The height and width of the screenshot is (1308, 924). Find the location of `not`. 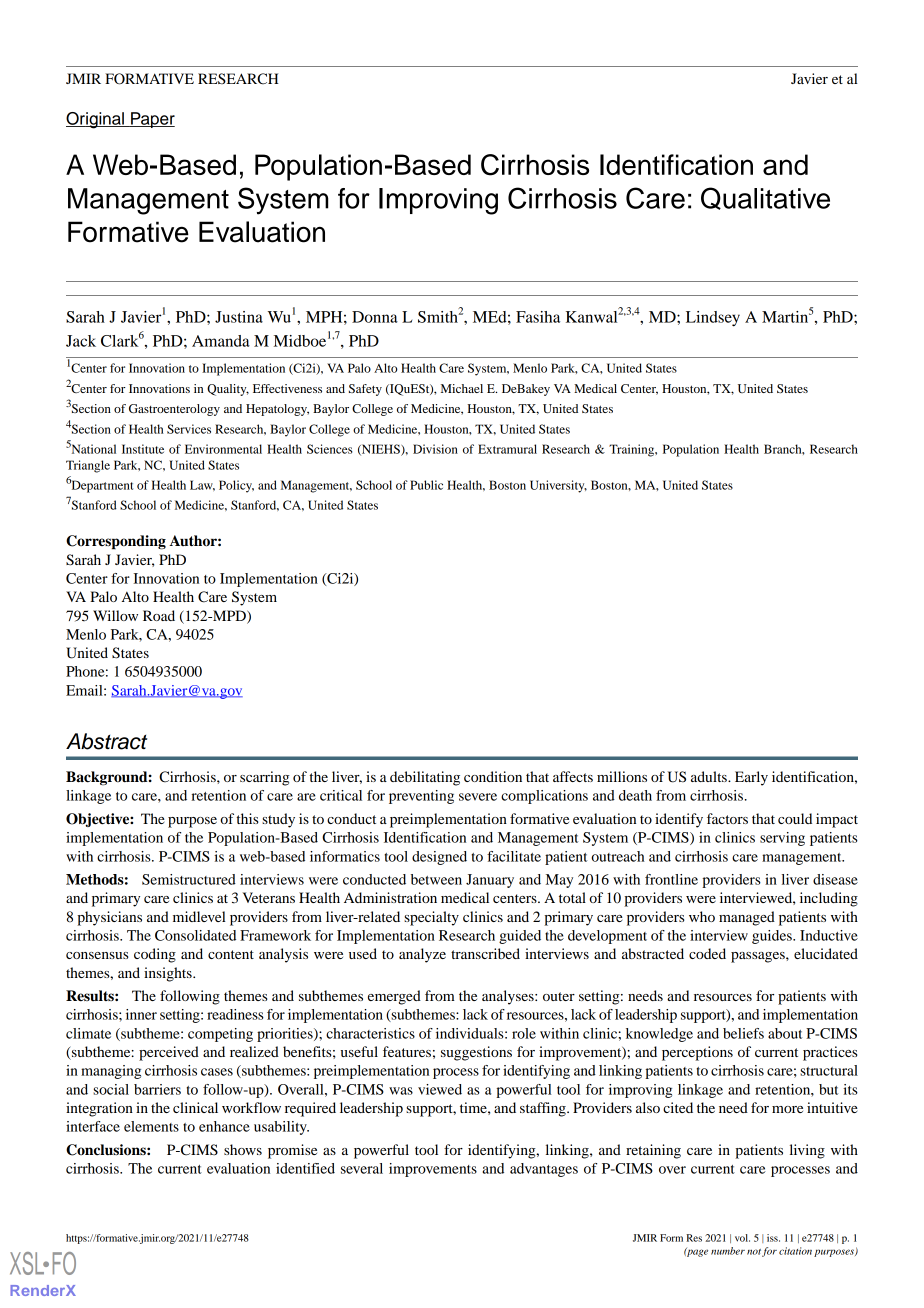

not is located at coordinates (754, 1252).
